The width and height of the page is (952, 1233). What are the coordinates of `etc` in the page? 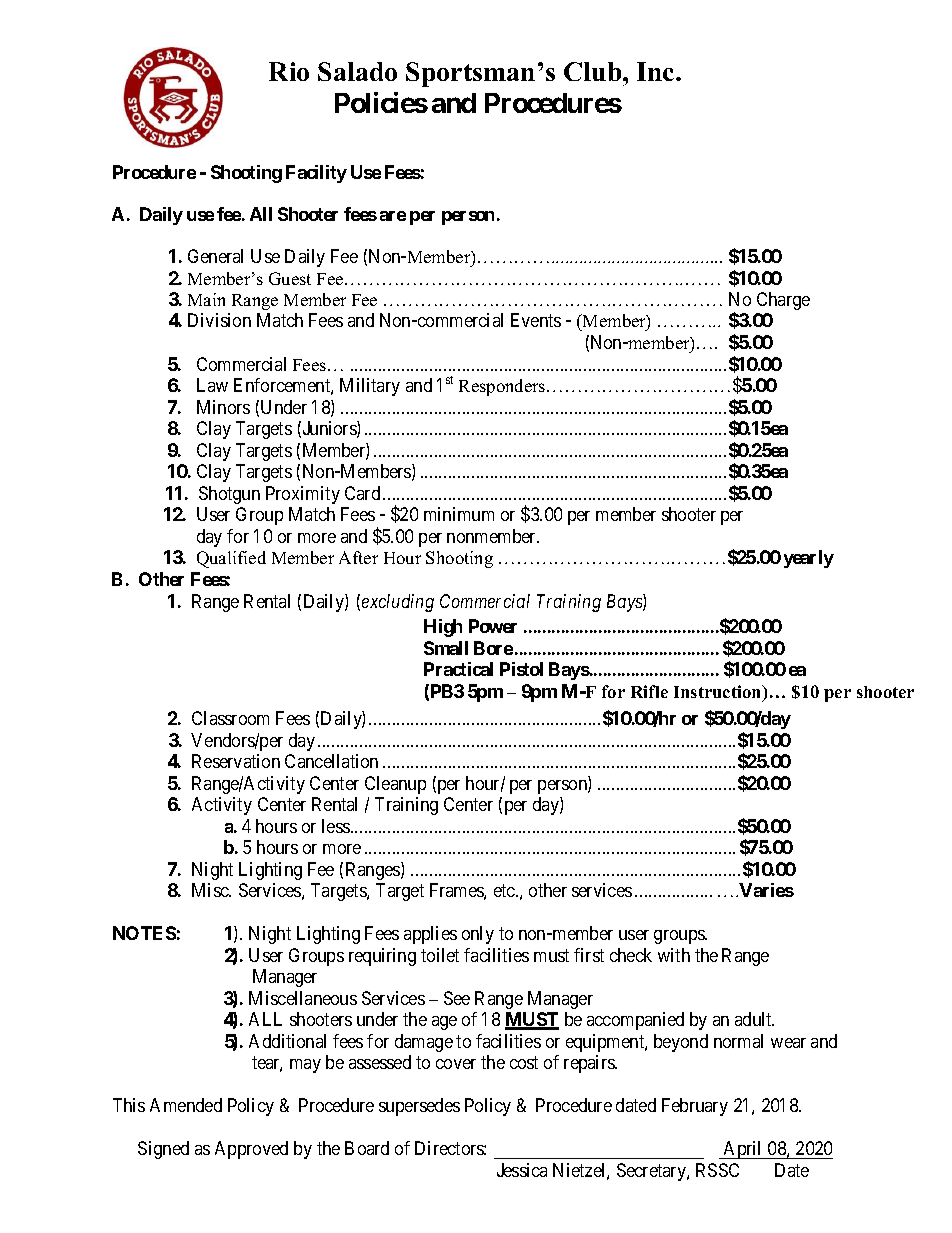 It's located at (505, 890).
